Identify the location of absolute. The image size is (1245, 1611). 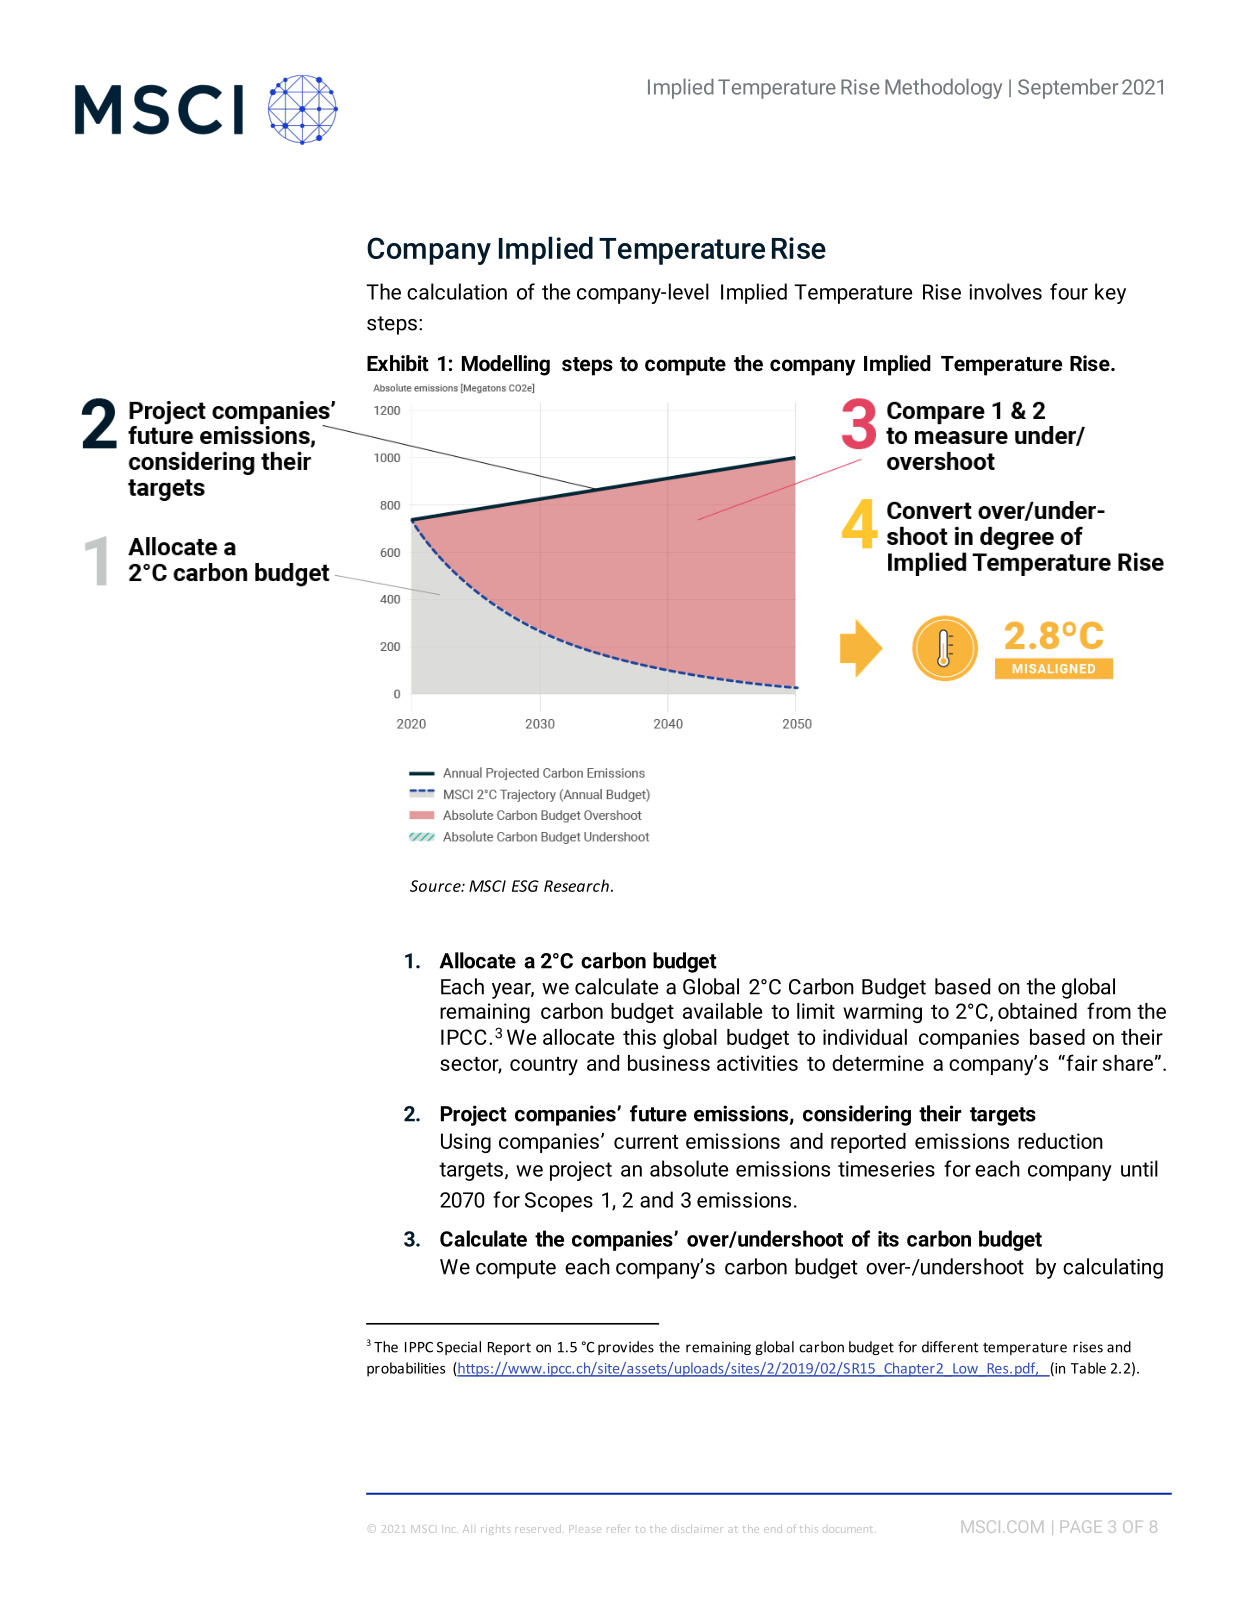
(689, 1168).
